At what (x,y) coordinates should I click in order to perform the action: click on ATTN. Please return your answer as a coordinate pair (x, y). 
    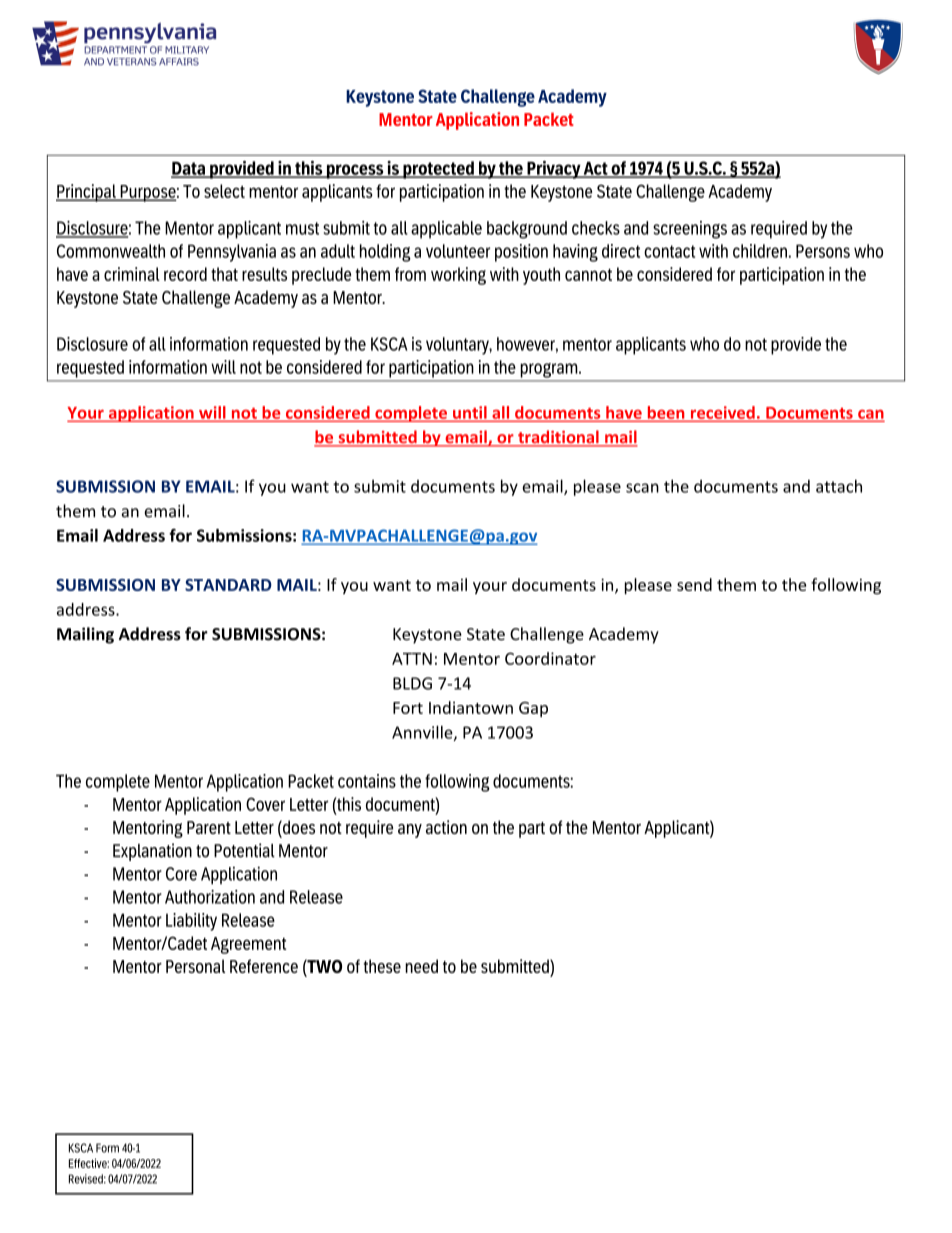
    Looking at the image, I should click on (412, 659).
